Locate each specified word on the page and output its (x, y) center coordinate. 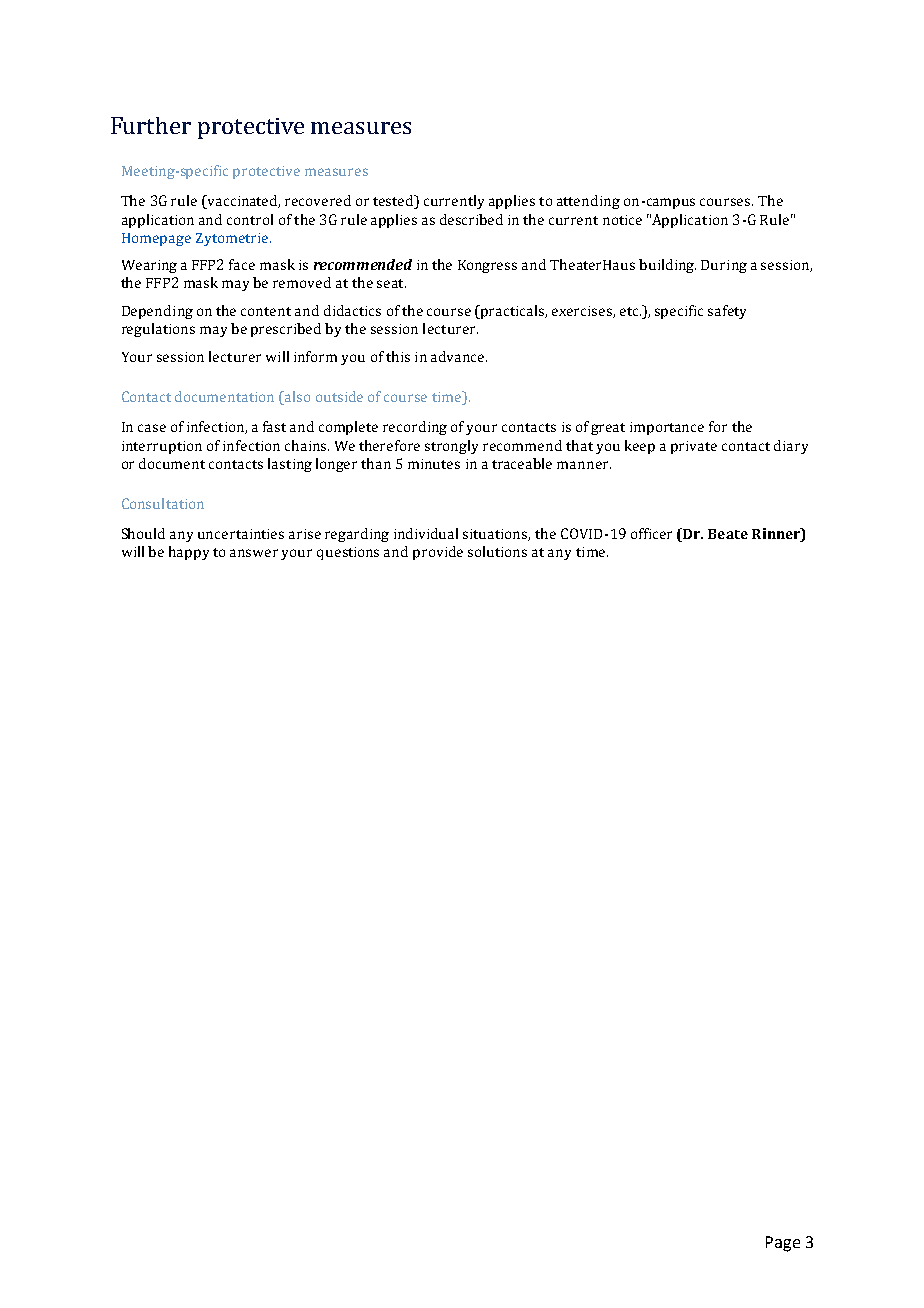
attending (588, 202)
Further (151, 125)
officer (651, 533)
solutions (497, 551)
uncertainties (241, 534)
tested (394, 202)
